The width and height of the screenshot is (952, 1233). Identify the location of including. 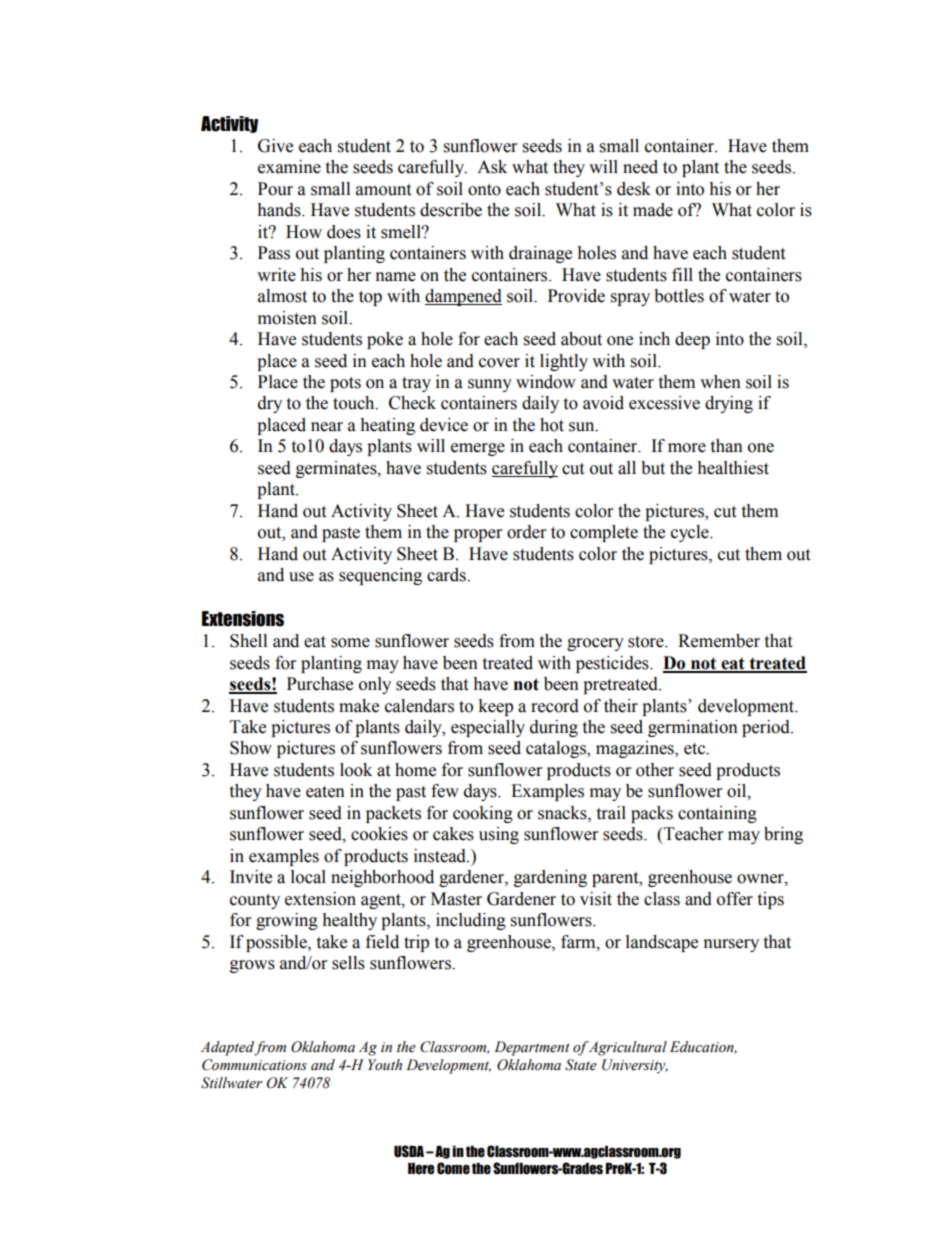
(471, 921).
